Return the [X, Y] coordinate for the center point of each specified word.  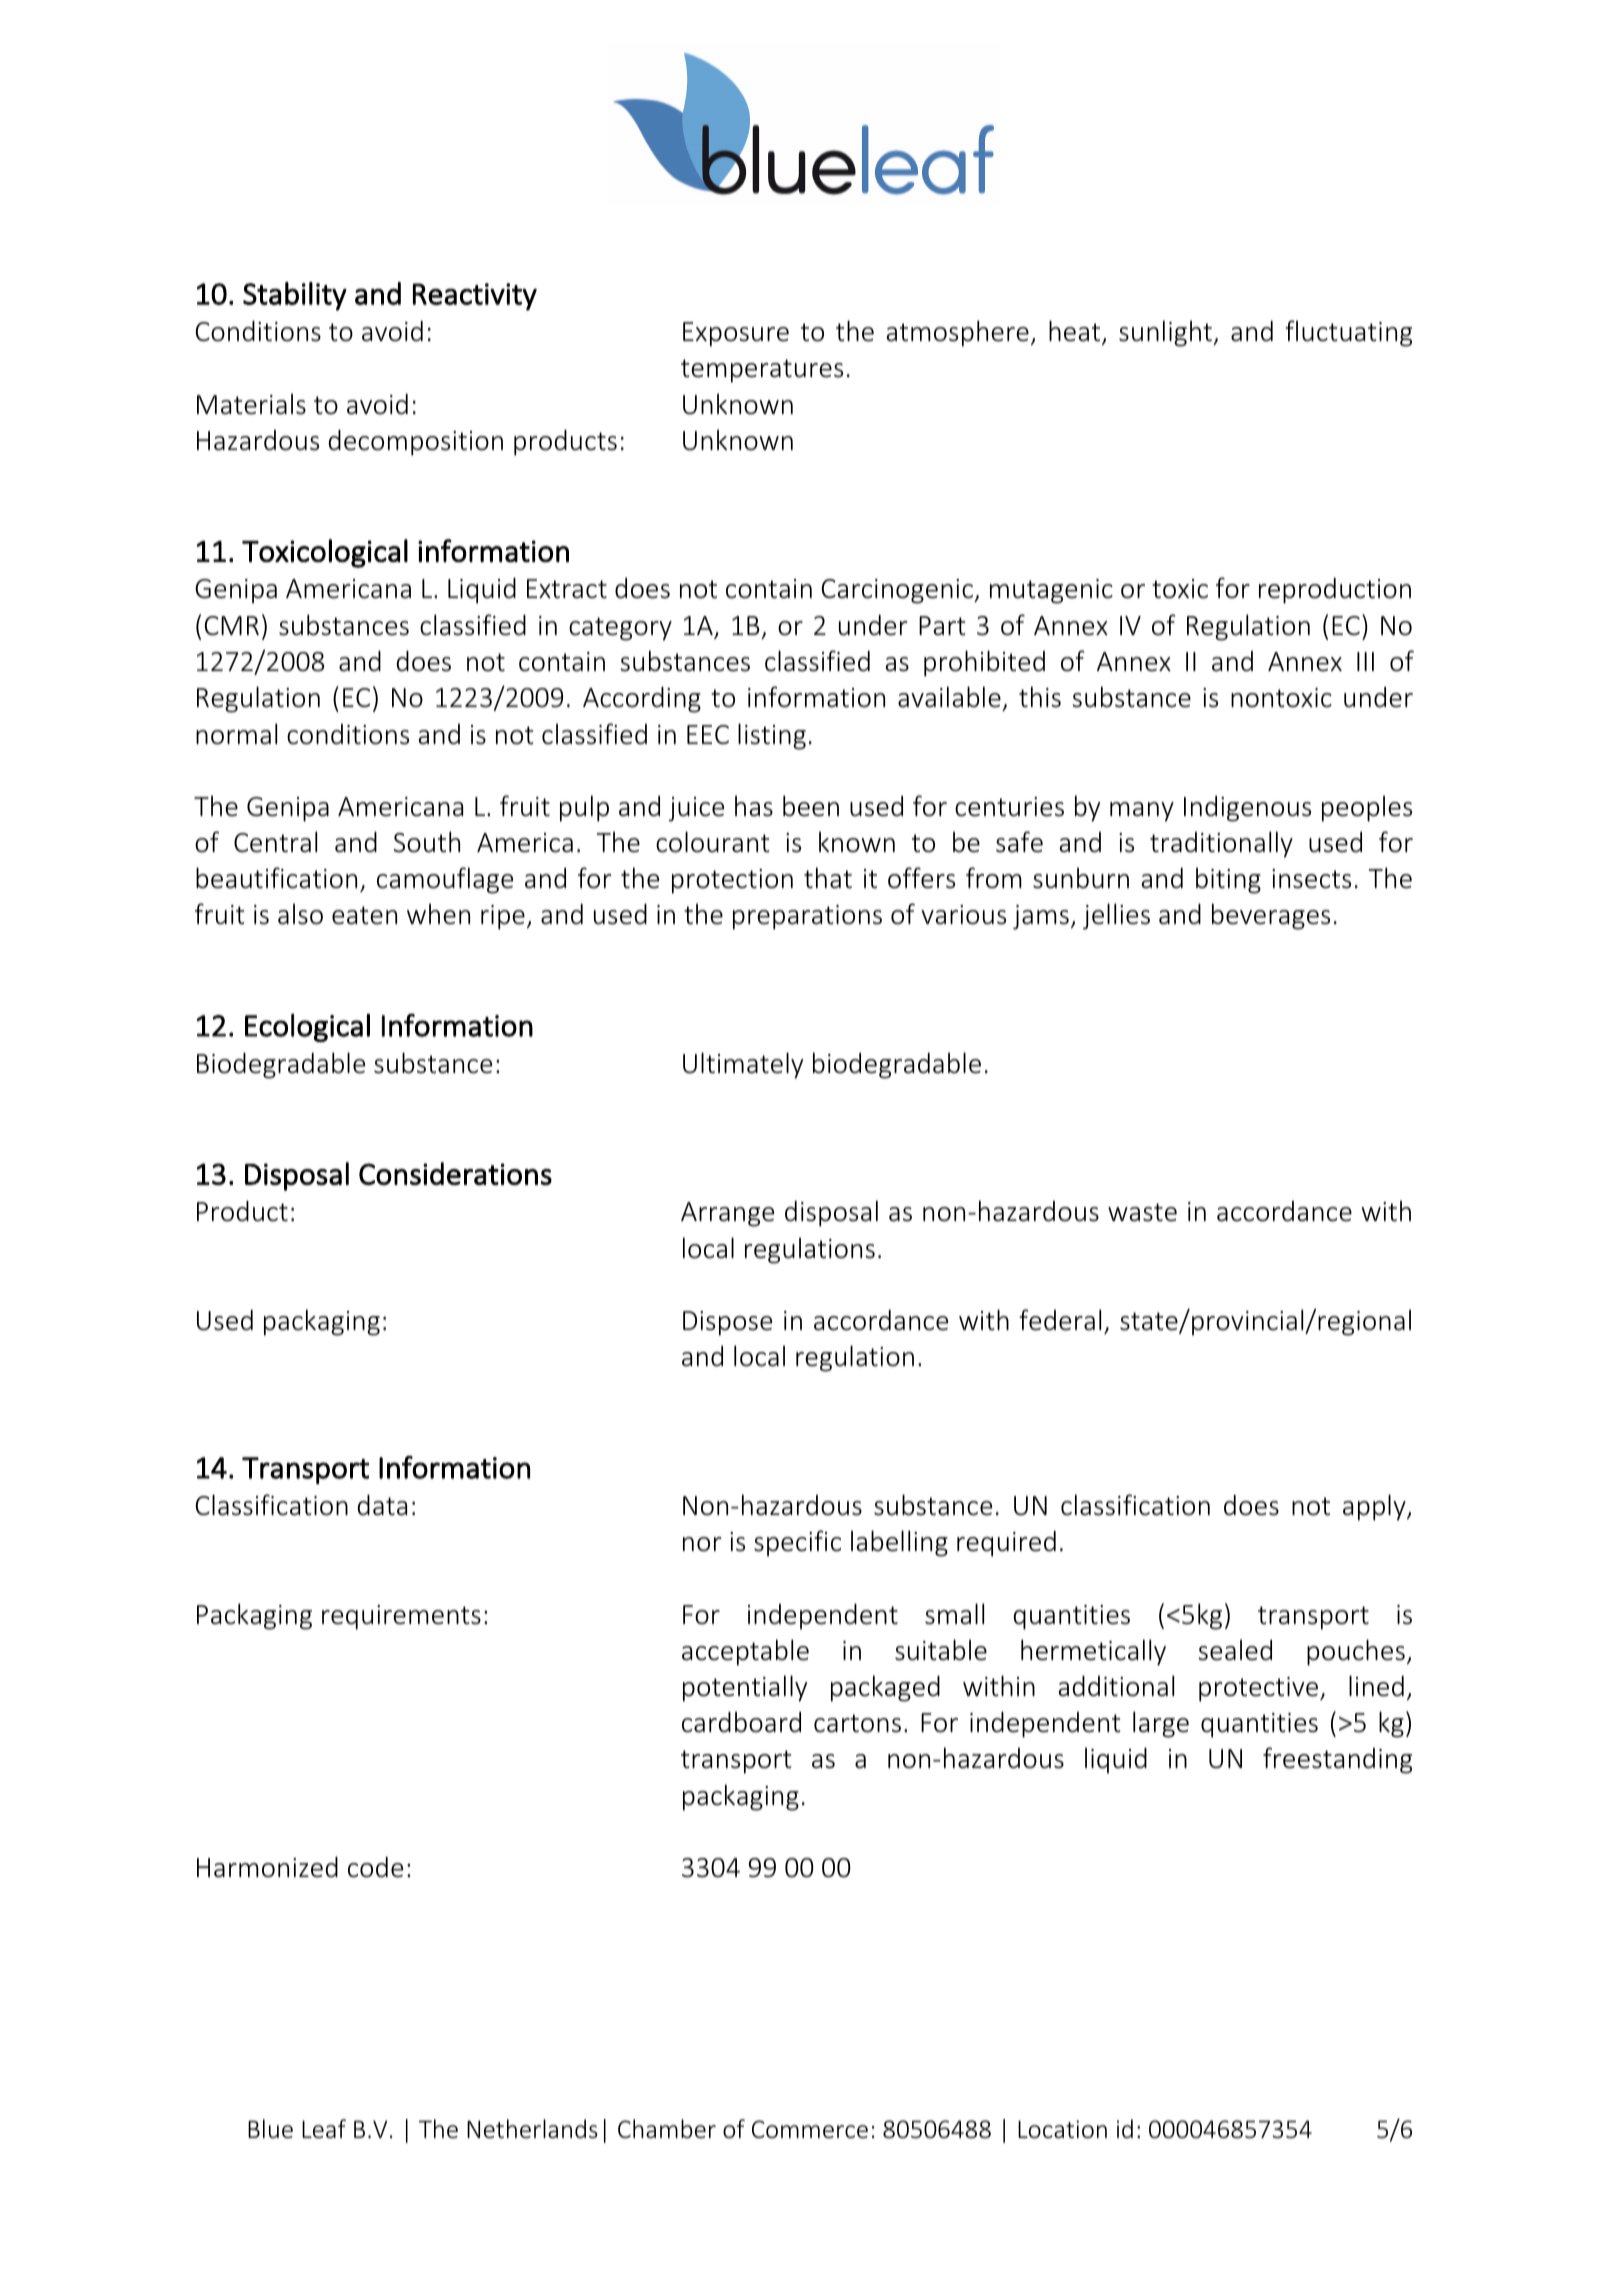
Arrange [727, 1214]
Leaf [324, 2129]
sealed [1235, 1650]
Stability [295, 296]
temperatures [762, 371]
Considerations [455, 1173]
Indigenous [1247, 809]
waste [1142, 1212]
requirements [401, 1617]
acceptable [745, 1652]
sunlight [1166, 333]
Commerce [810, 2129]
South [427, 842]
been [811, 806]
